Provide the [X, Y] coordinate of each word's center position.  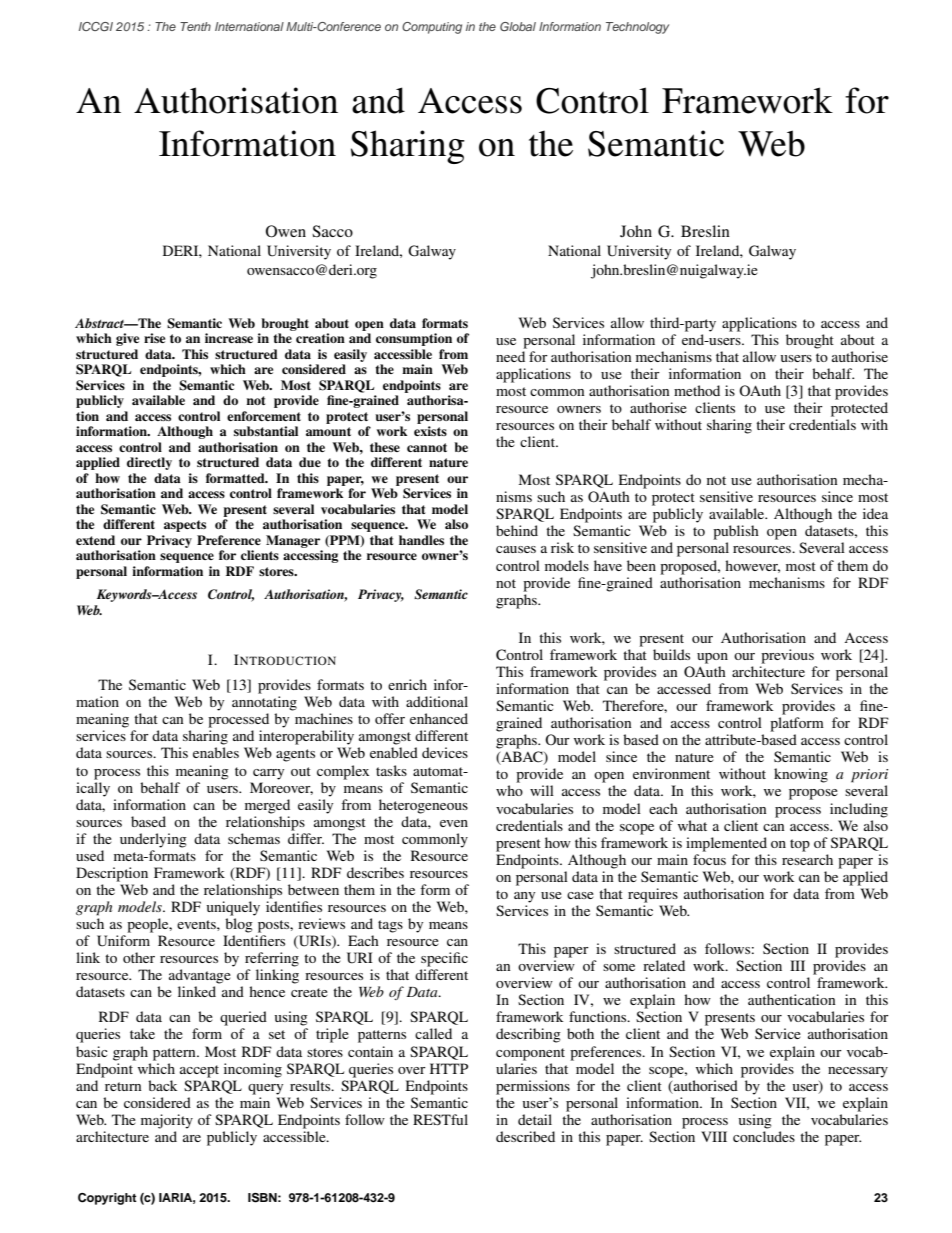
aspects [185, 526]
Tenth [195, 26]
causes [516, 549]
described [525, 1136]
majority [167, 1121]
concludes [764, 1136]
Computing [432, 28]
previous [787, 656]
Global [518, 26]
